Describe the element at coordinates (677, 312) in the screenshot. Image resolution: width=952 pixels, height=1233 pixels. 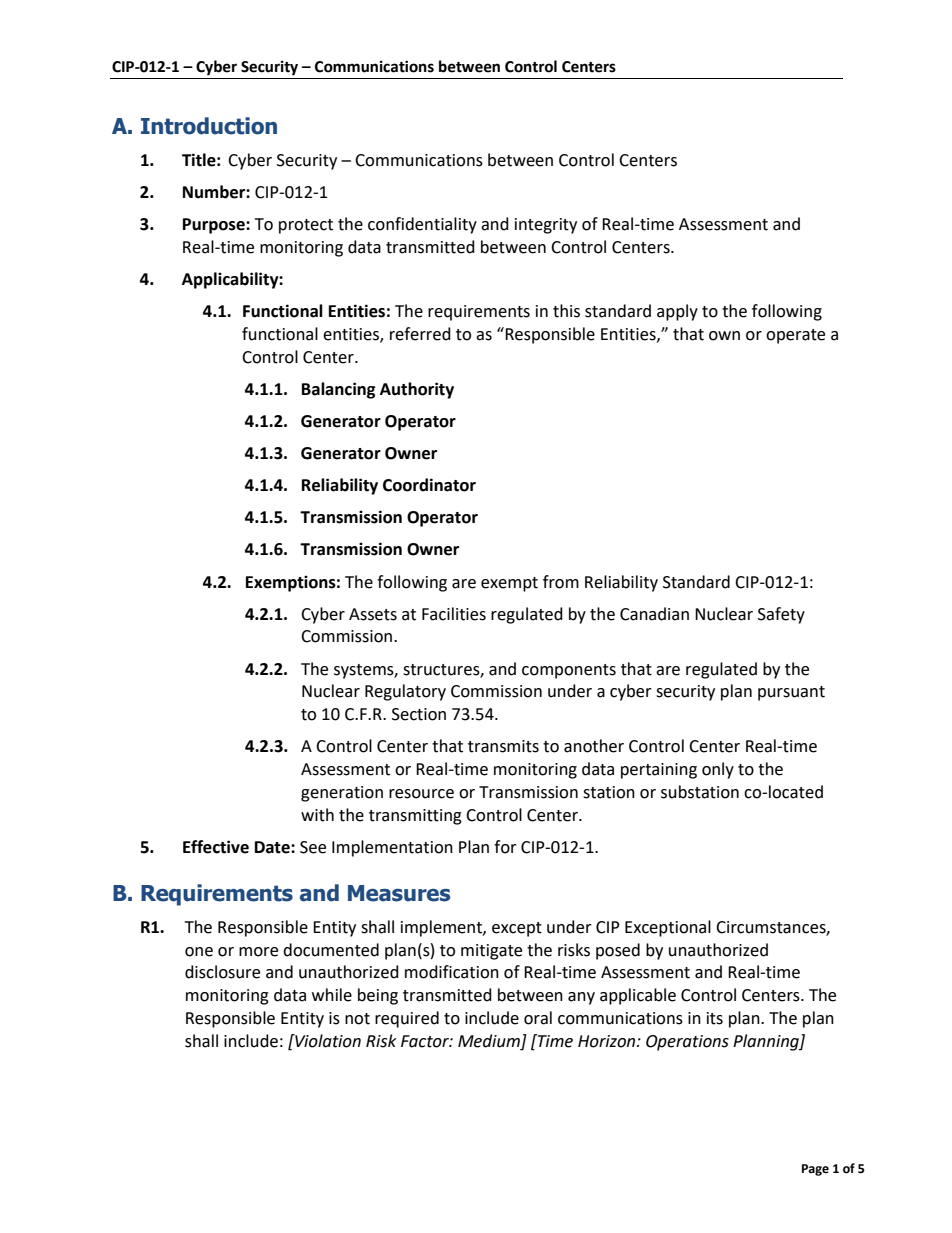
I see `apply` at that location.
